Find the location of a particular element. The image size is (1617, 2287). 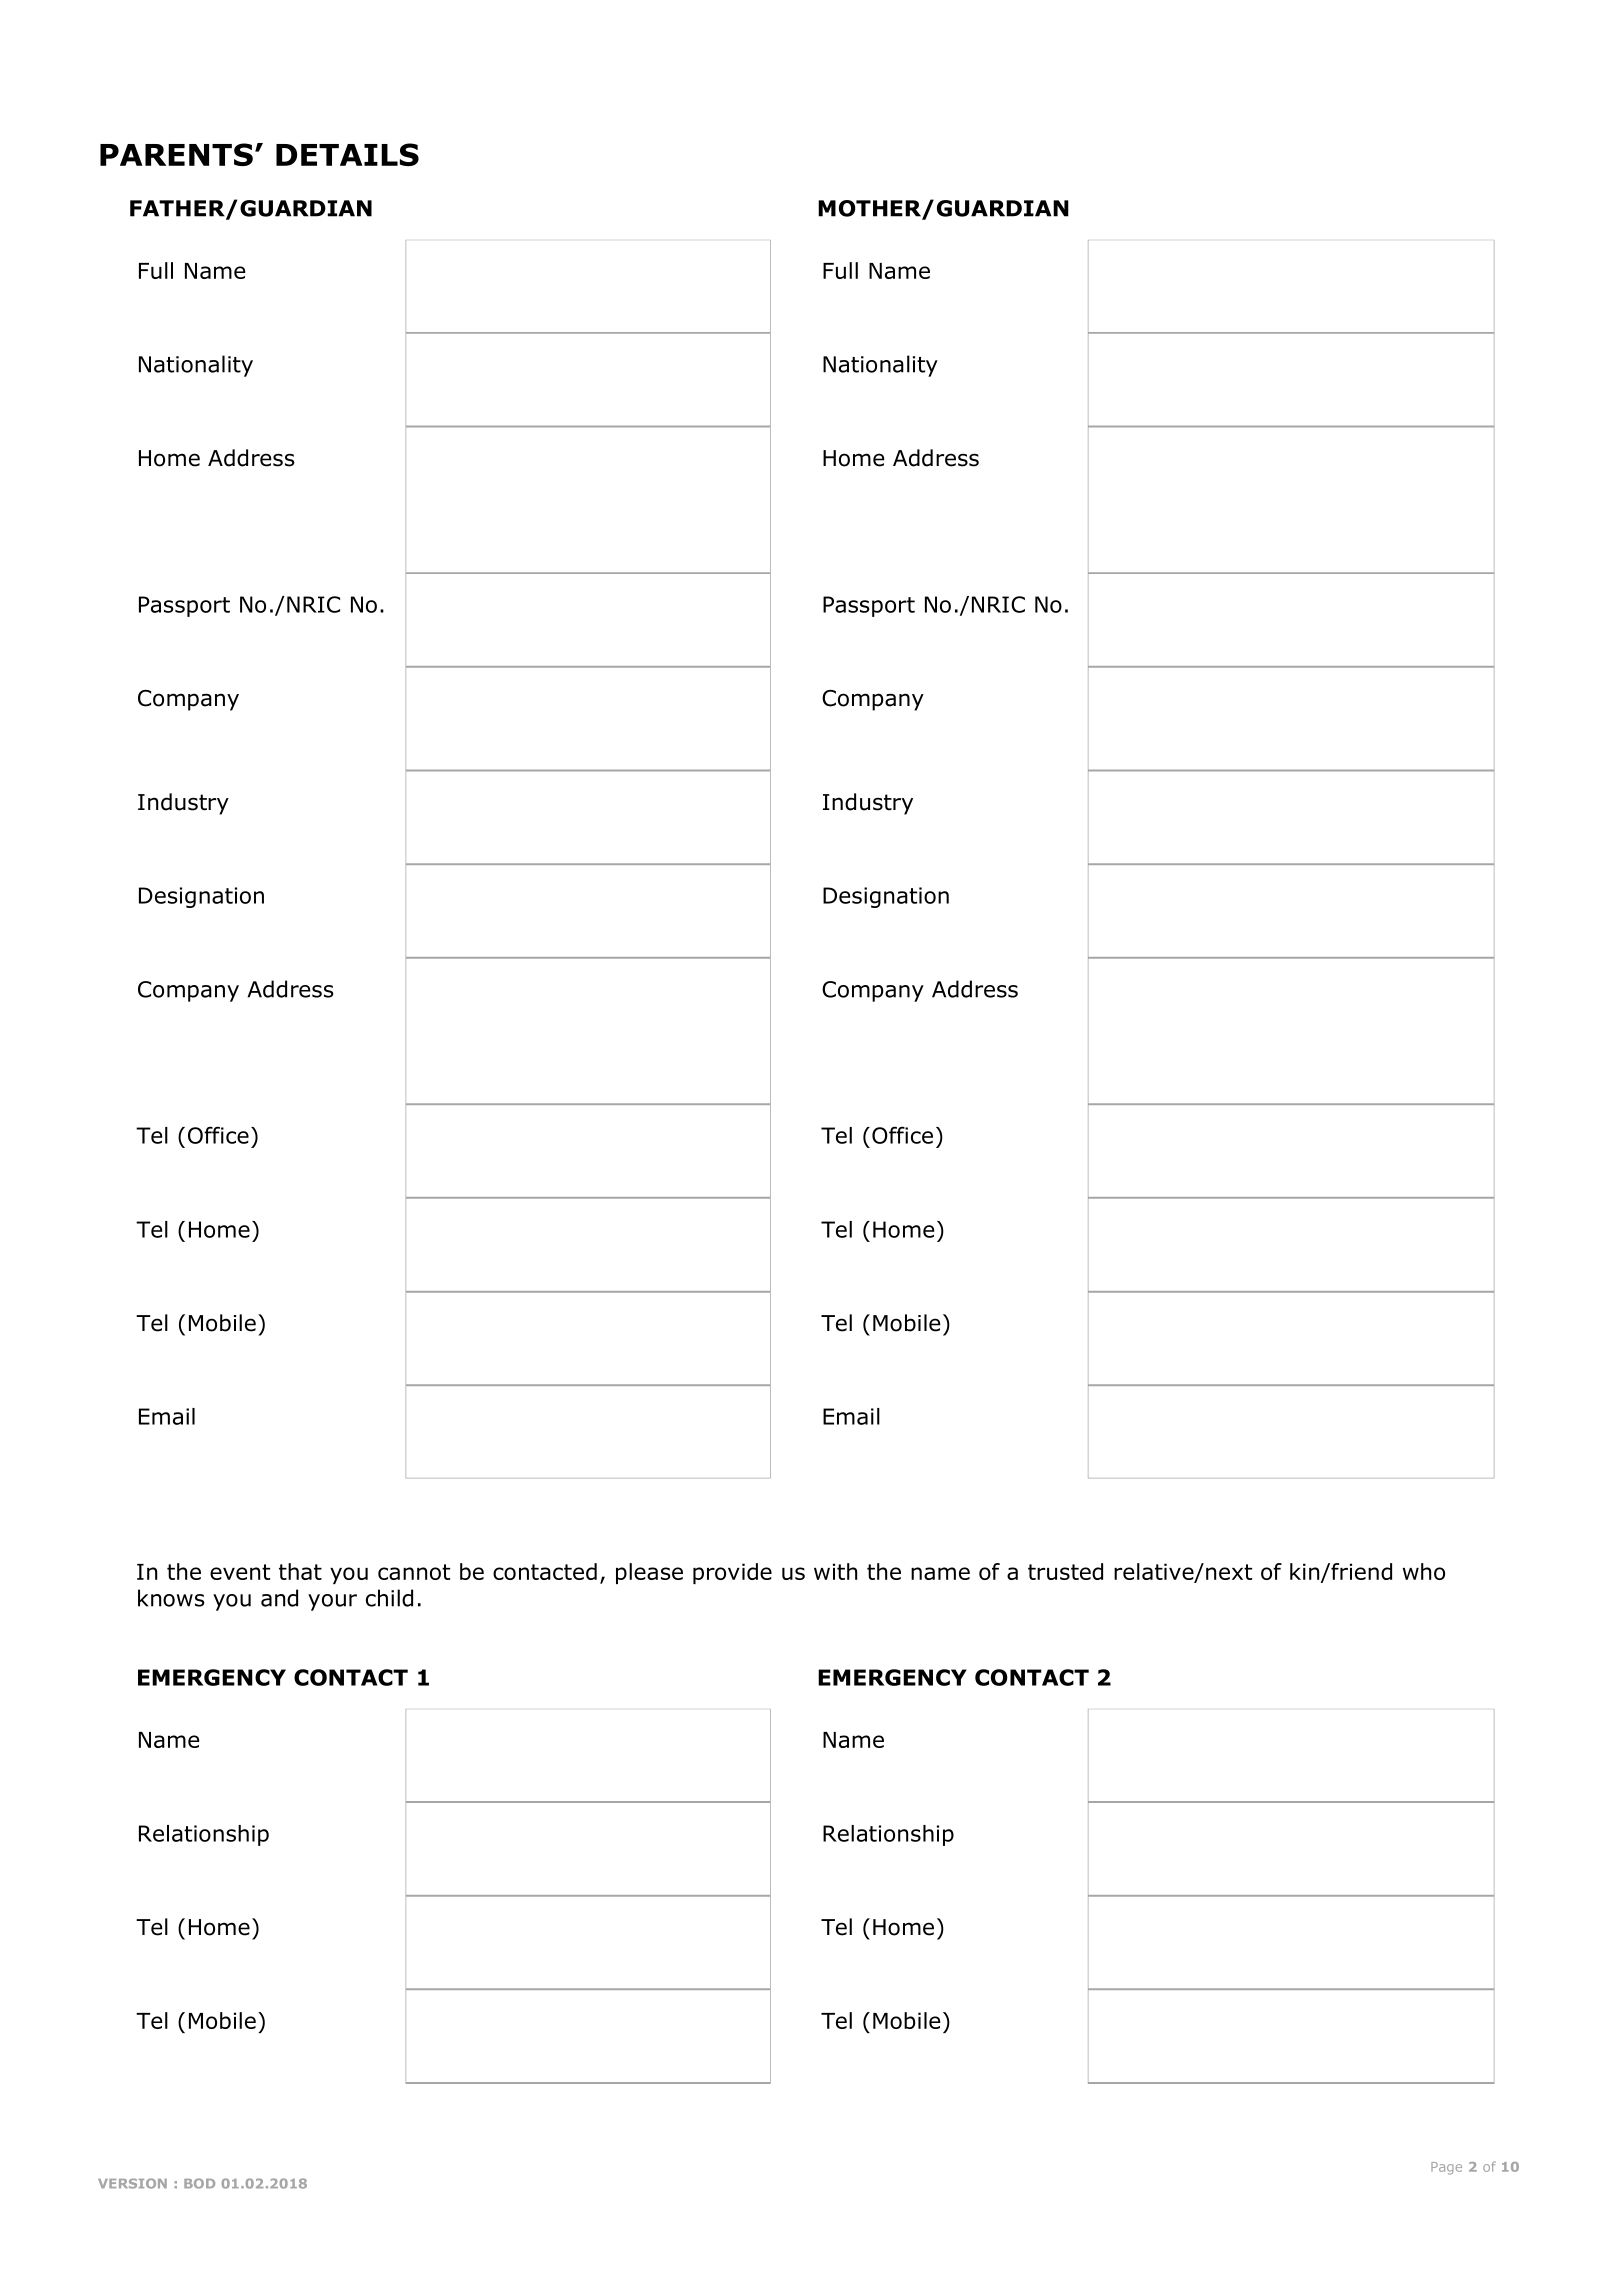

DETAILS is located at coordinates (347, 154).
